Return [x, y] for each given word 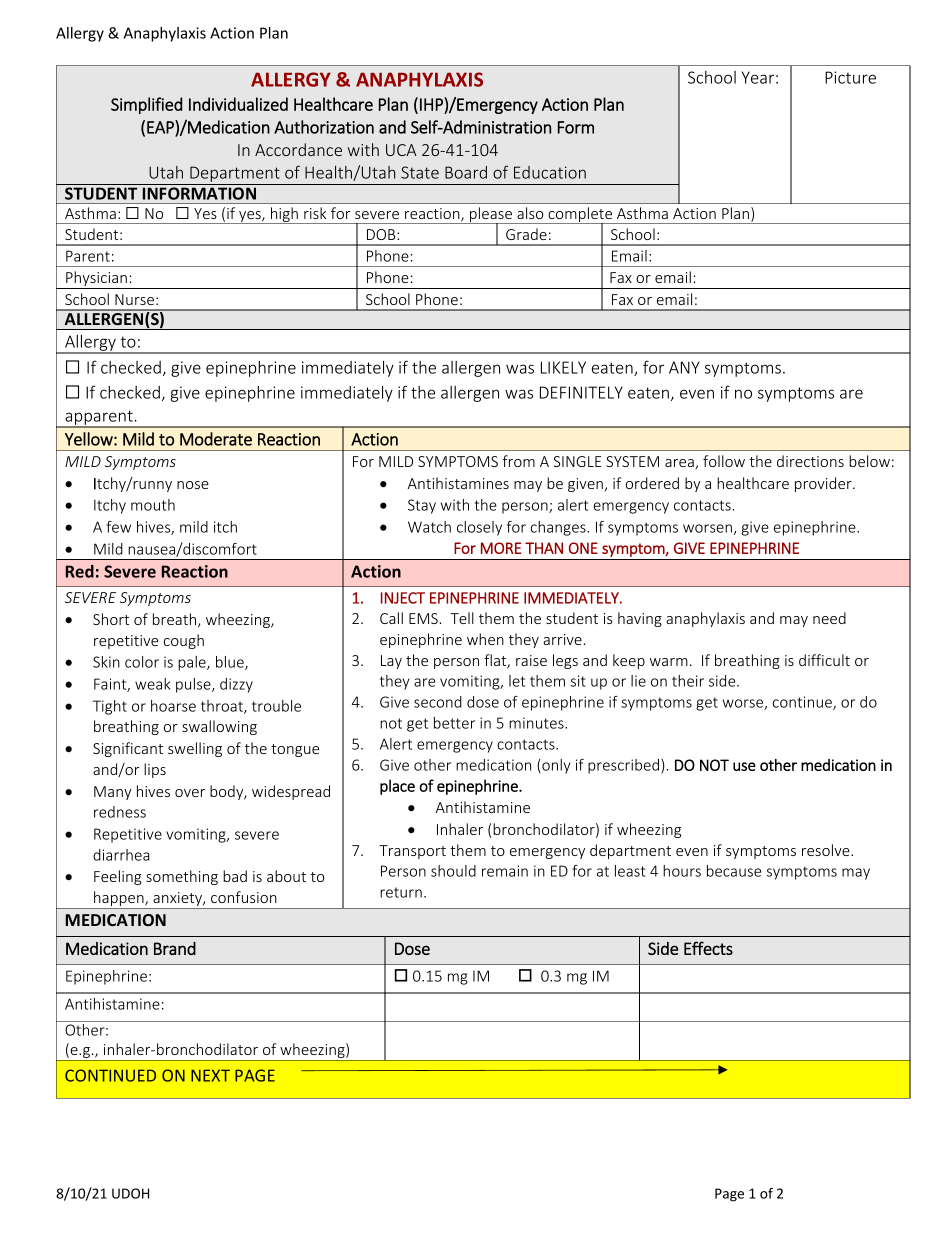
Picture [850, 77]
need [829, 618]
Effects [708, 948]
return [401, 892]
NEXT [210, 1075]
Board [466, 172]
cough [184, 641]
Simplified [146, 105]
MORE [501, 548]
